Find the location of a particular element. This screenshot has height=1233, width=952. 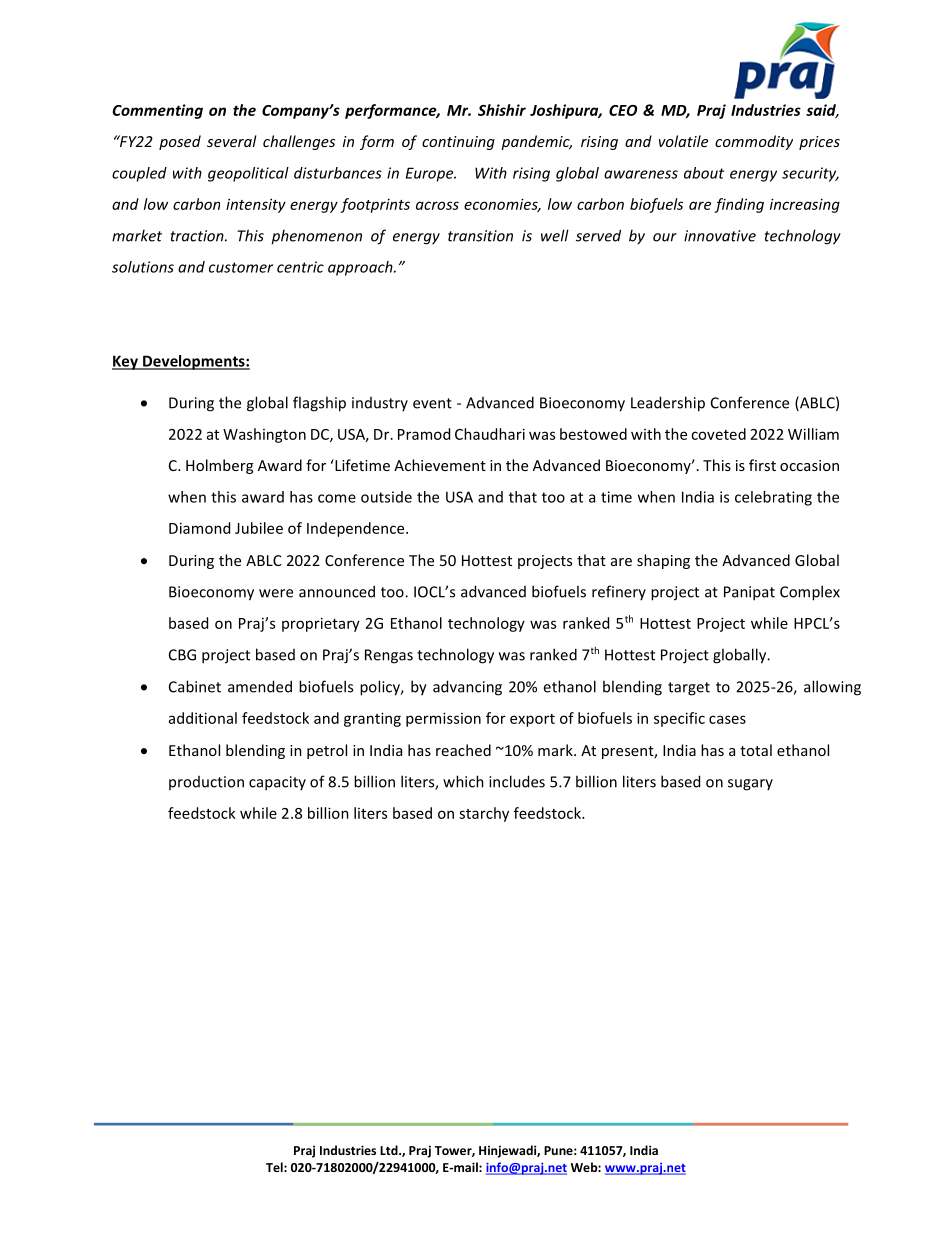

sugary is located at coordinates (750, 785).
